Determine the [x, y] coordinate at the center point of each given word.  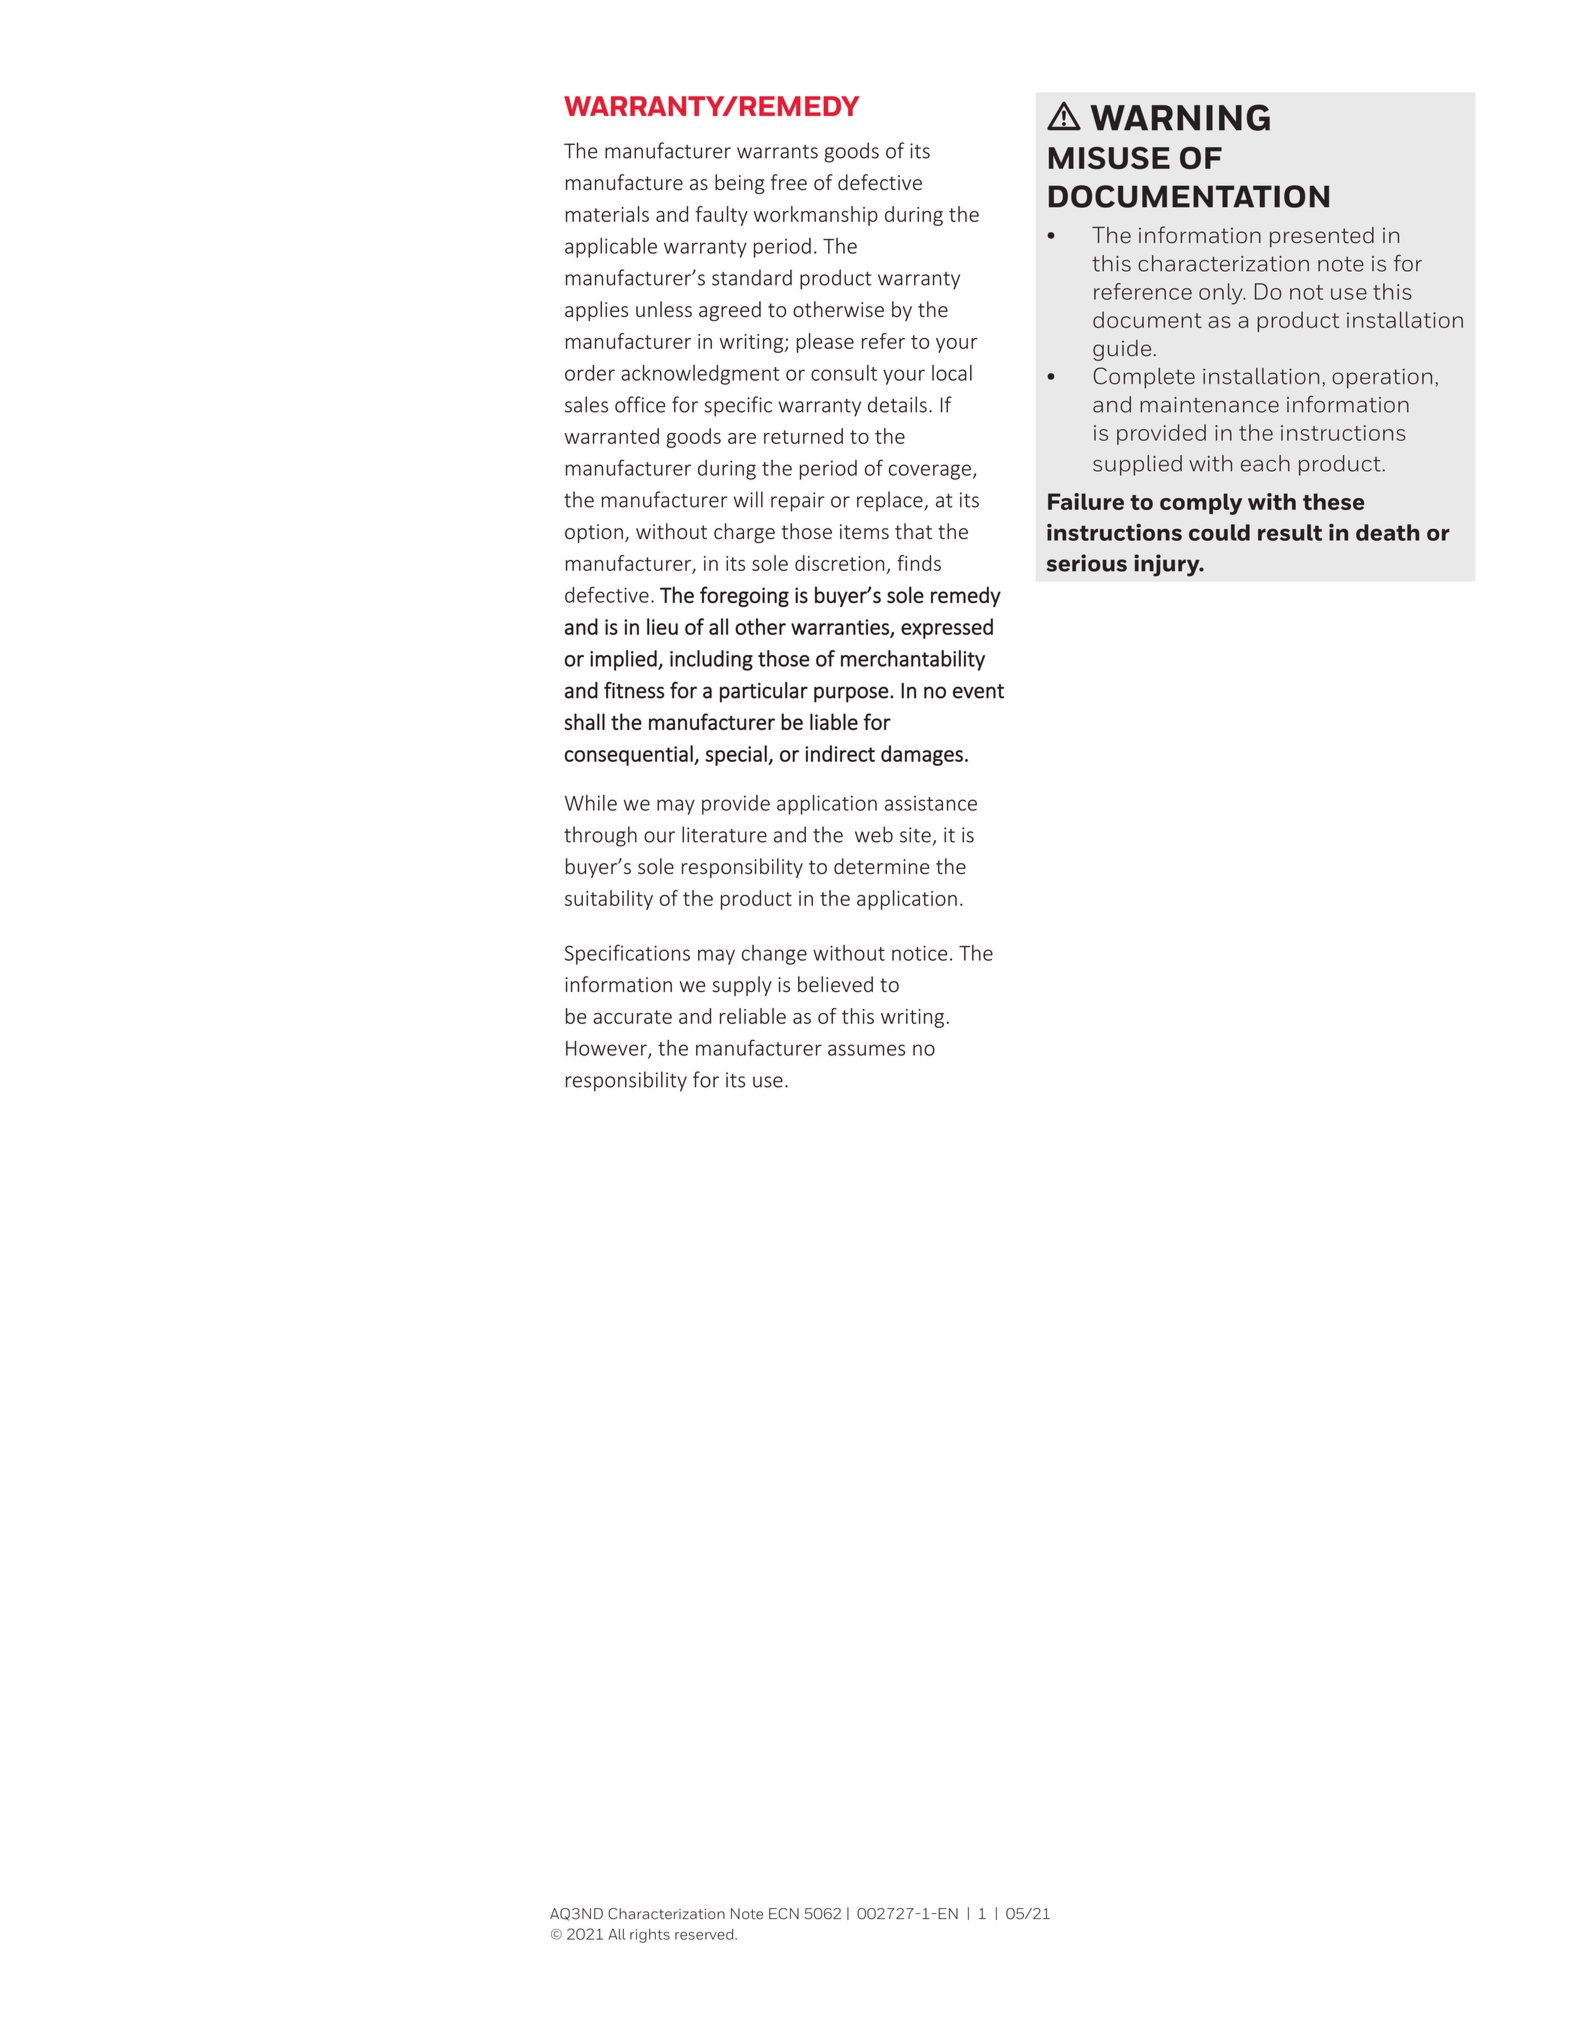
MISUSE [1109, 158]
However [607, 1049]
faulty [722, 216]
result [1290, 532]
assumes [866, 1050]
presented [1322, 237]
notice [919, 953]
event [978, 691]
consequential [630, 755]
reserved [705, 1934]
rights [650, 1936]
